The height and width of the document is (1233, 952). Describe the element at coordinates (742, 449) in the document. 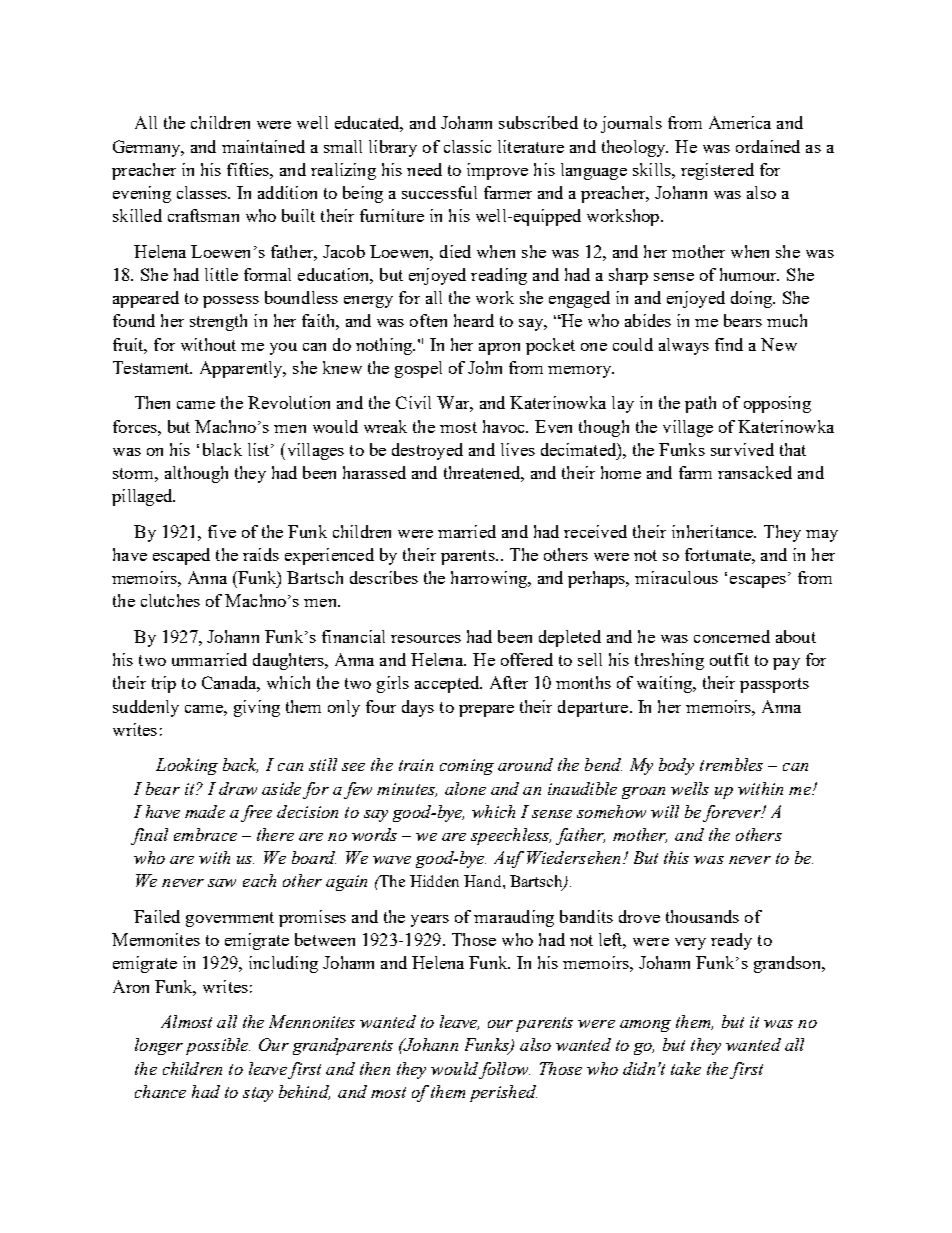

I see `survived` at that location.
